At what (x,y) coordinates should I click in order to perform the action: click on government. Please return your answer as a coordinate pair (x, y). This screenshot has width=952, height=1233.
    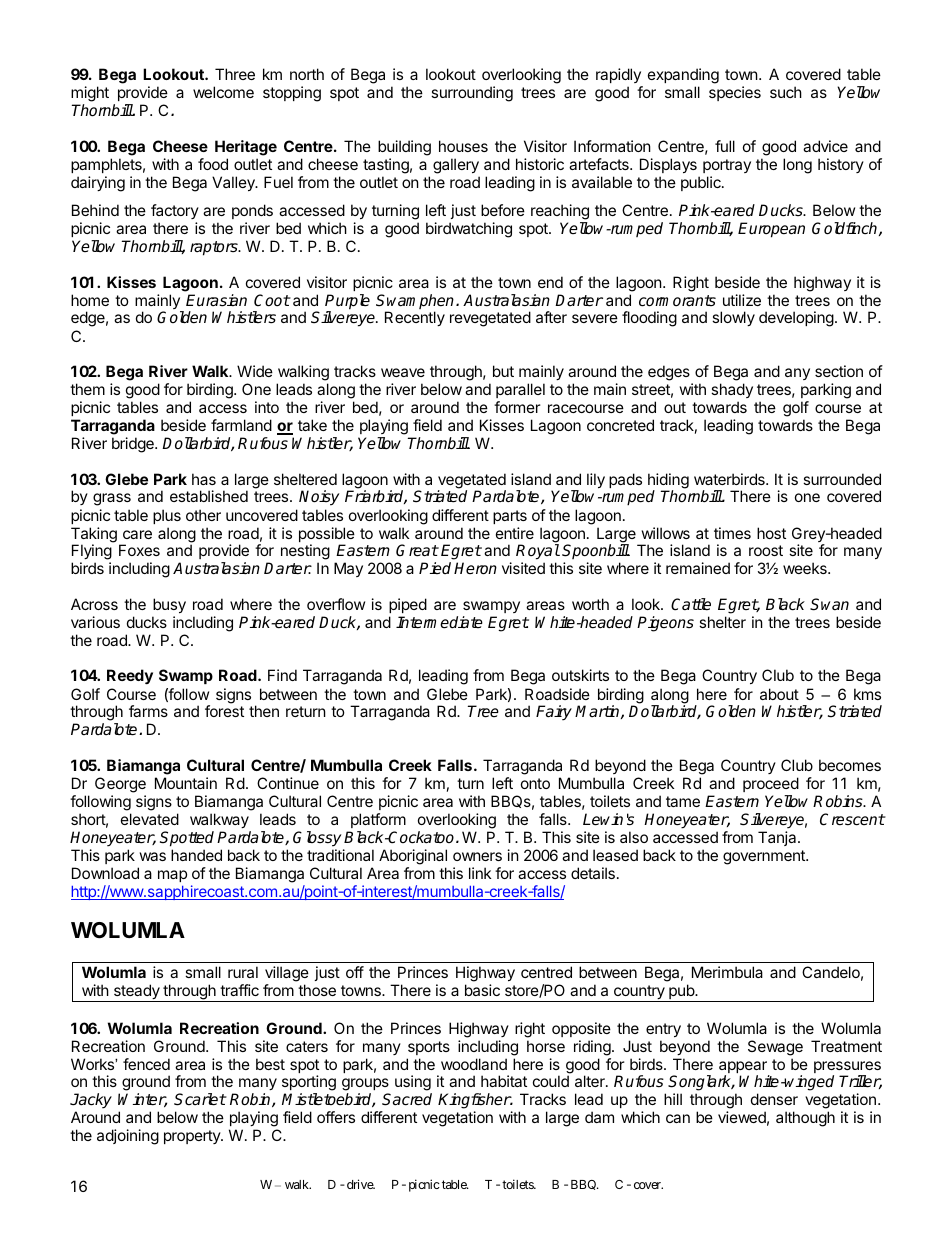
    Looking at the image, I should click on (765, 857).
